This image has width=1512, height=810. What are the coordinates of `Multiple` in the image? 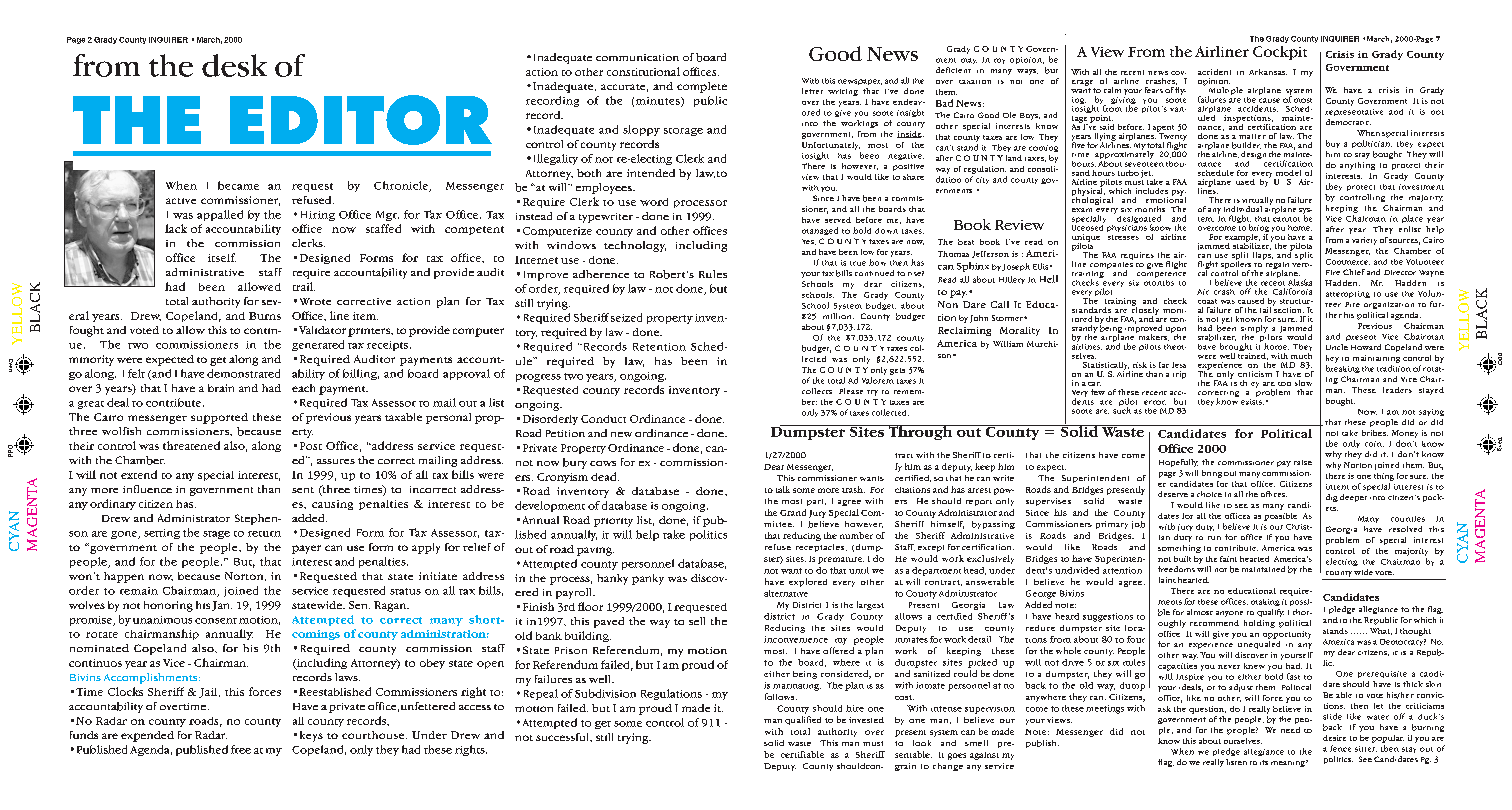 It's located at (1225, 92).
